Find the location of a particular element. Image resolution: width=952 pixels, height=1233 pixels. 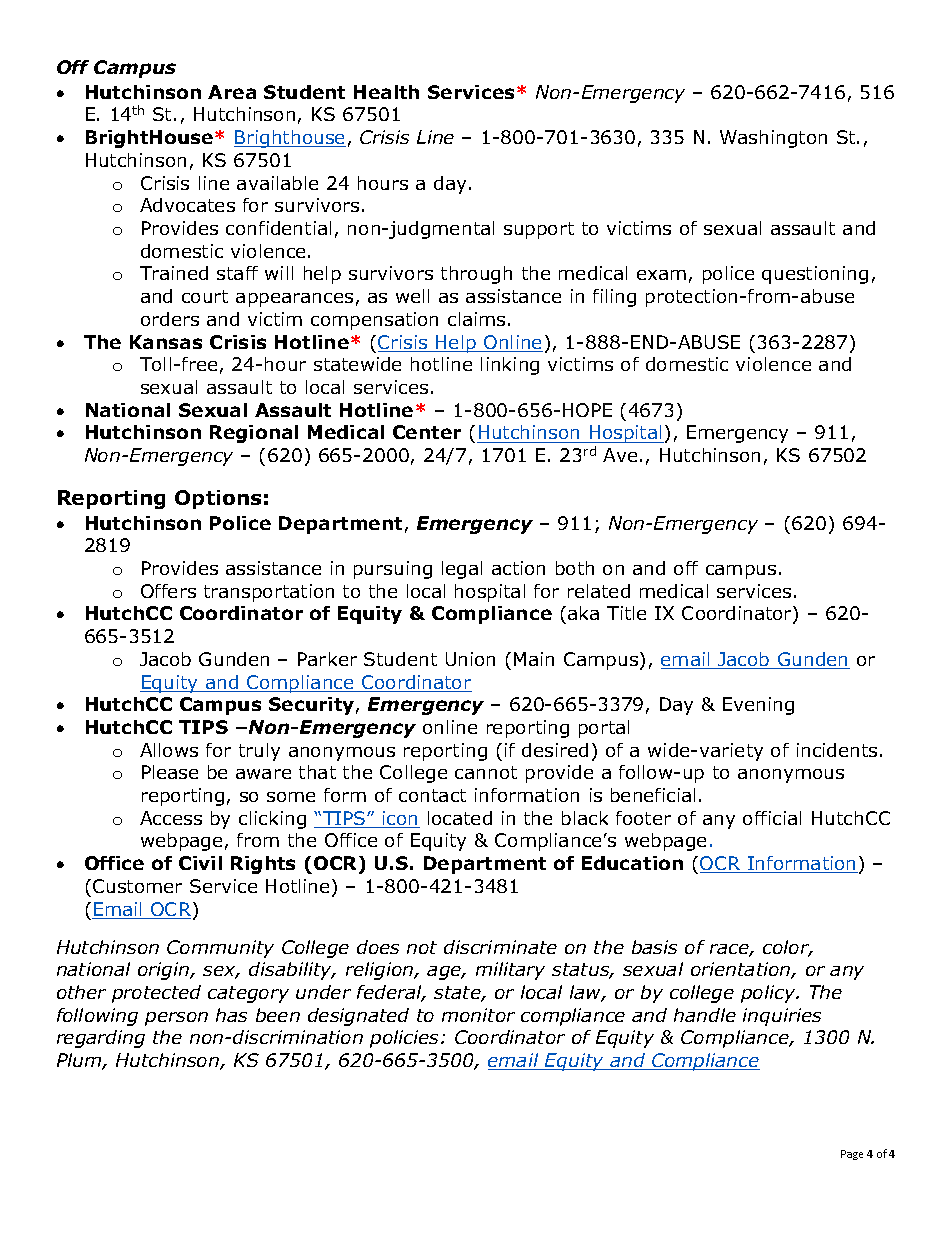

Title is located at coordinates (626, 613).
